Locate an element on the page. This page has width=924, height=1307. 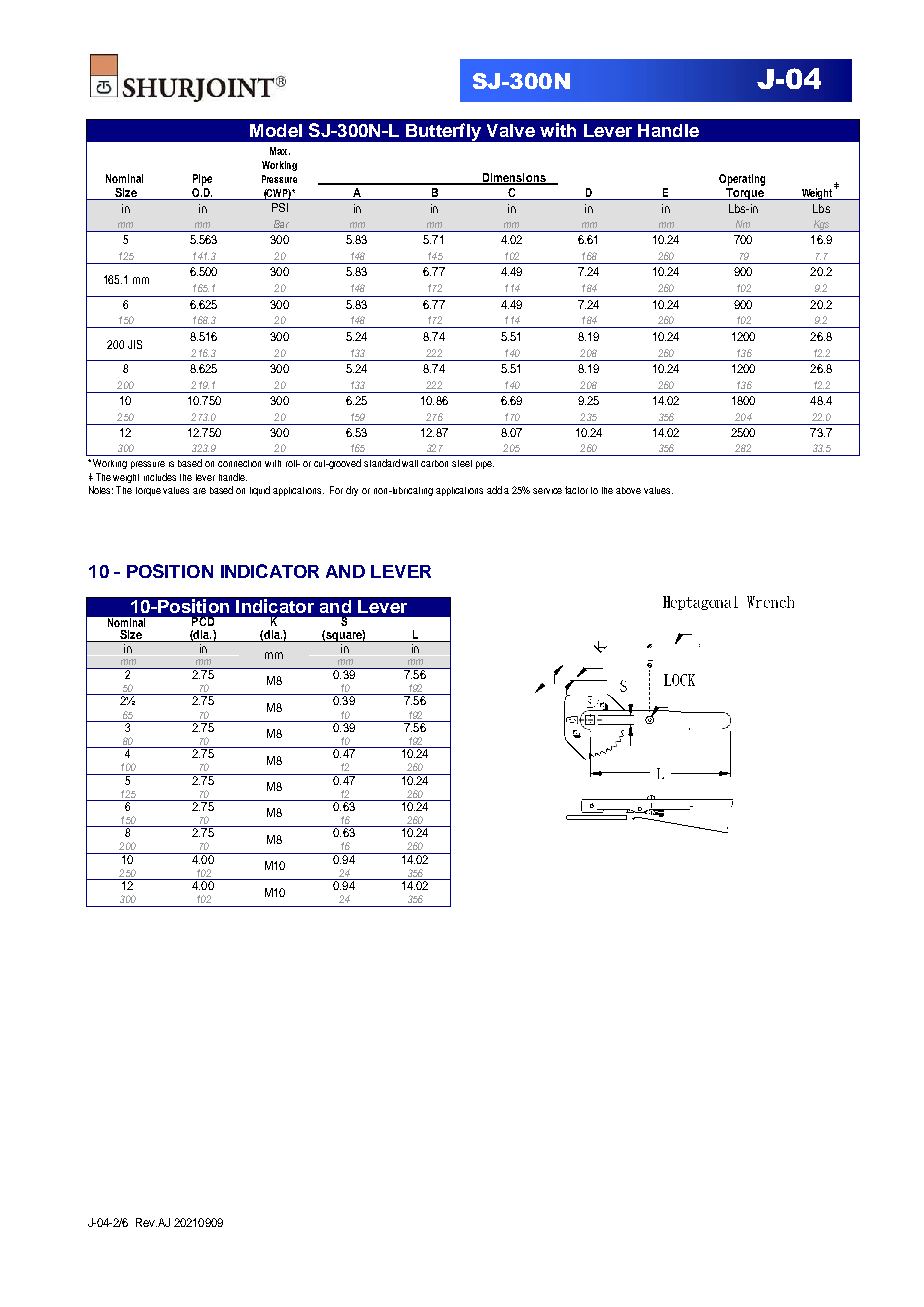
PSI is located at coordinates (280, 207).
